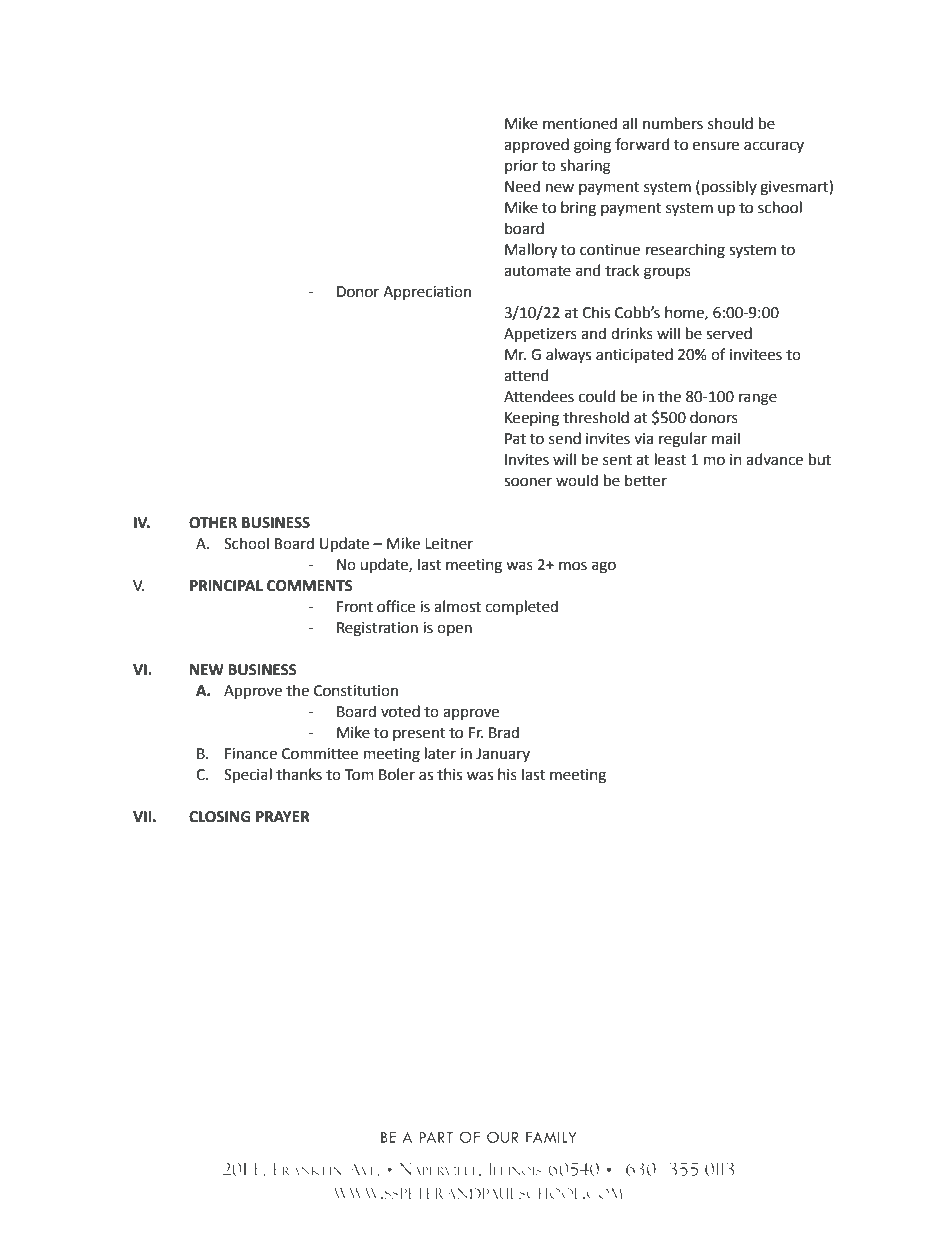 Image resolution: width=952 pixels, height=1233 pixels. I want to click on accuracy, so click(774, 147).
